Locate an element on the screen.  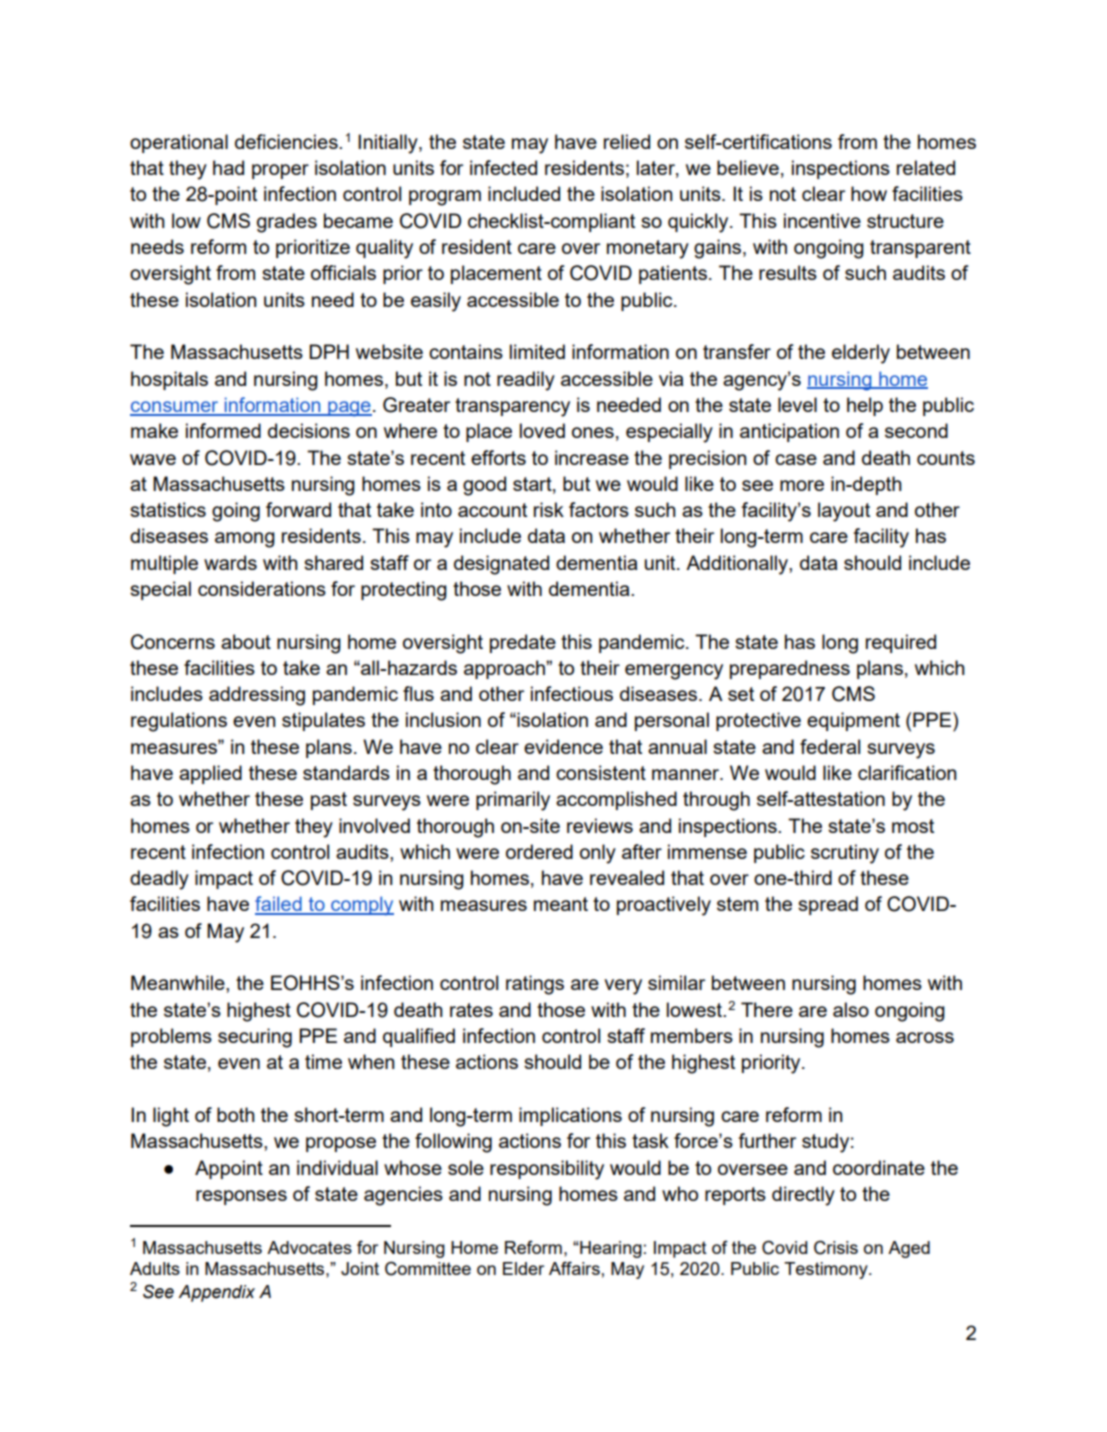
Affairs is located at coordinates (574, 1268).
